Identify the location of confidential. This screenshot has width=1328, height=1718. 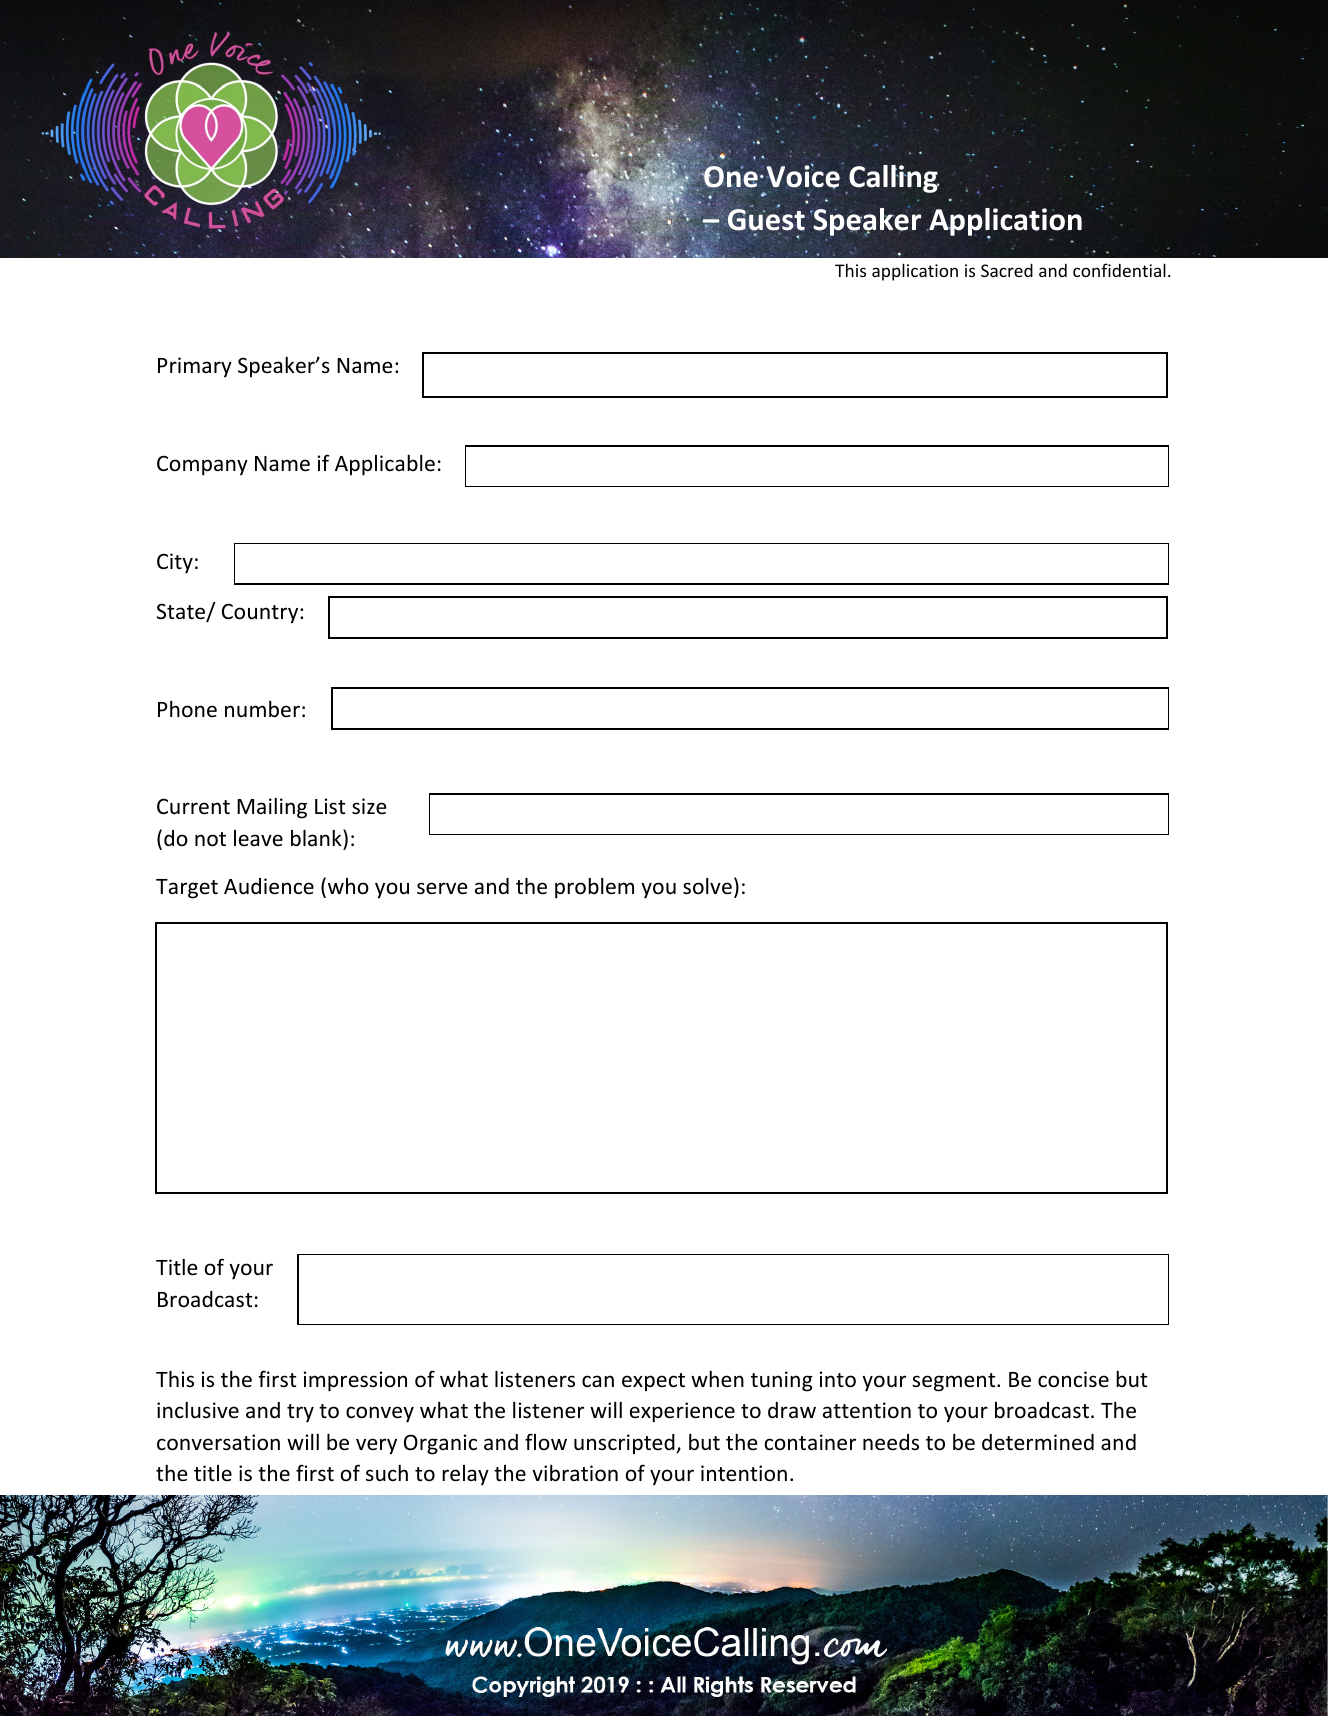
(1119, 270).
